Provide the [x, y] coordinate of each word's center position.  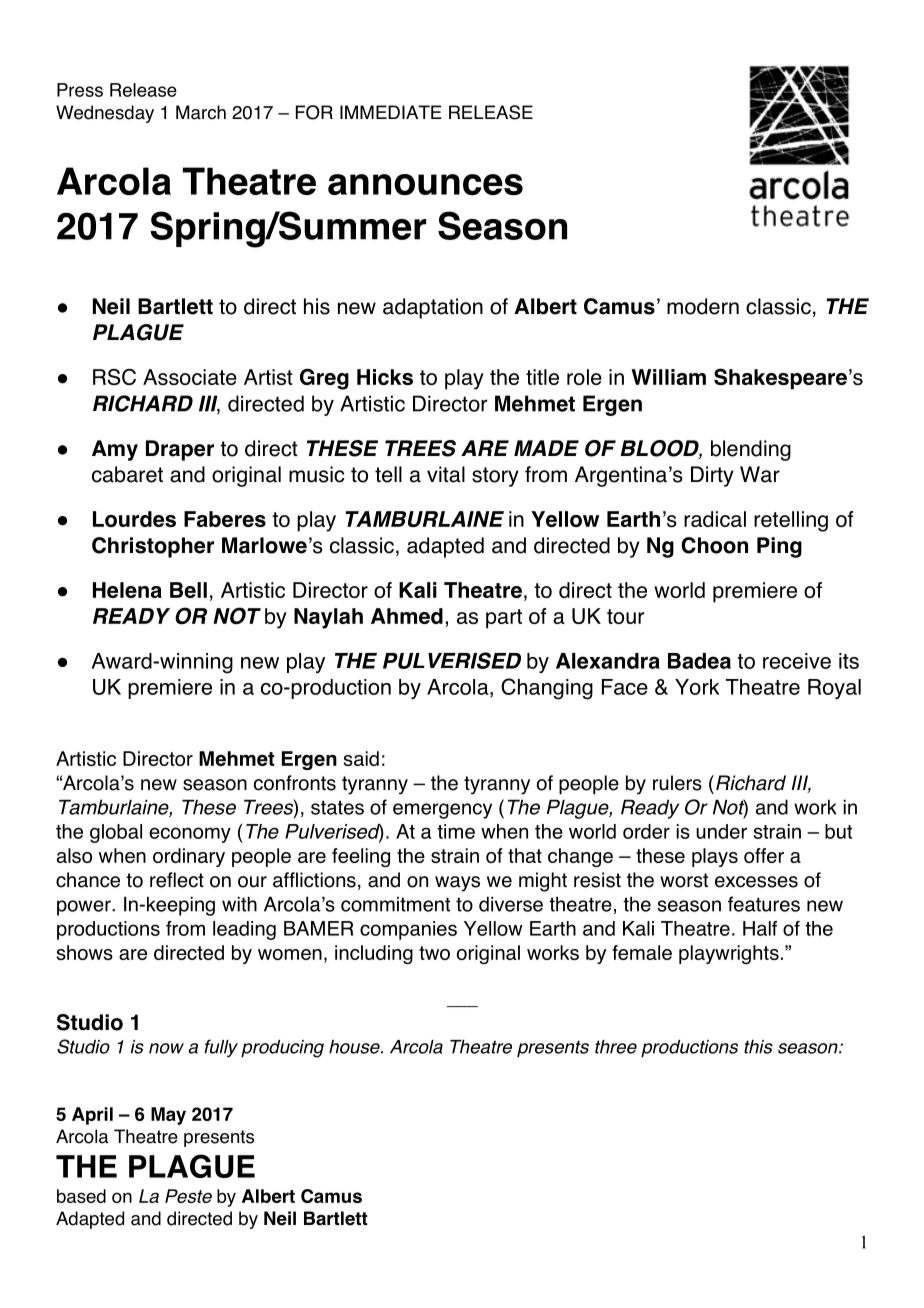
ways [457, 884]
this [758, 1047]
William [668, 377]
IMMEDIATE [391, 112]
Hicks [385, 377]
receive [797, 661]
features [764, 904]
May [168, 1116]
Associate [190, 377]
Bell [188, 590]
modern [703, 306]
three [616, 1047]
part [504, 619]
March [201, 112]
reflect [177, 880]
